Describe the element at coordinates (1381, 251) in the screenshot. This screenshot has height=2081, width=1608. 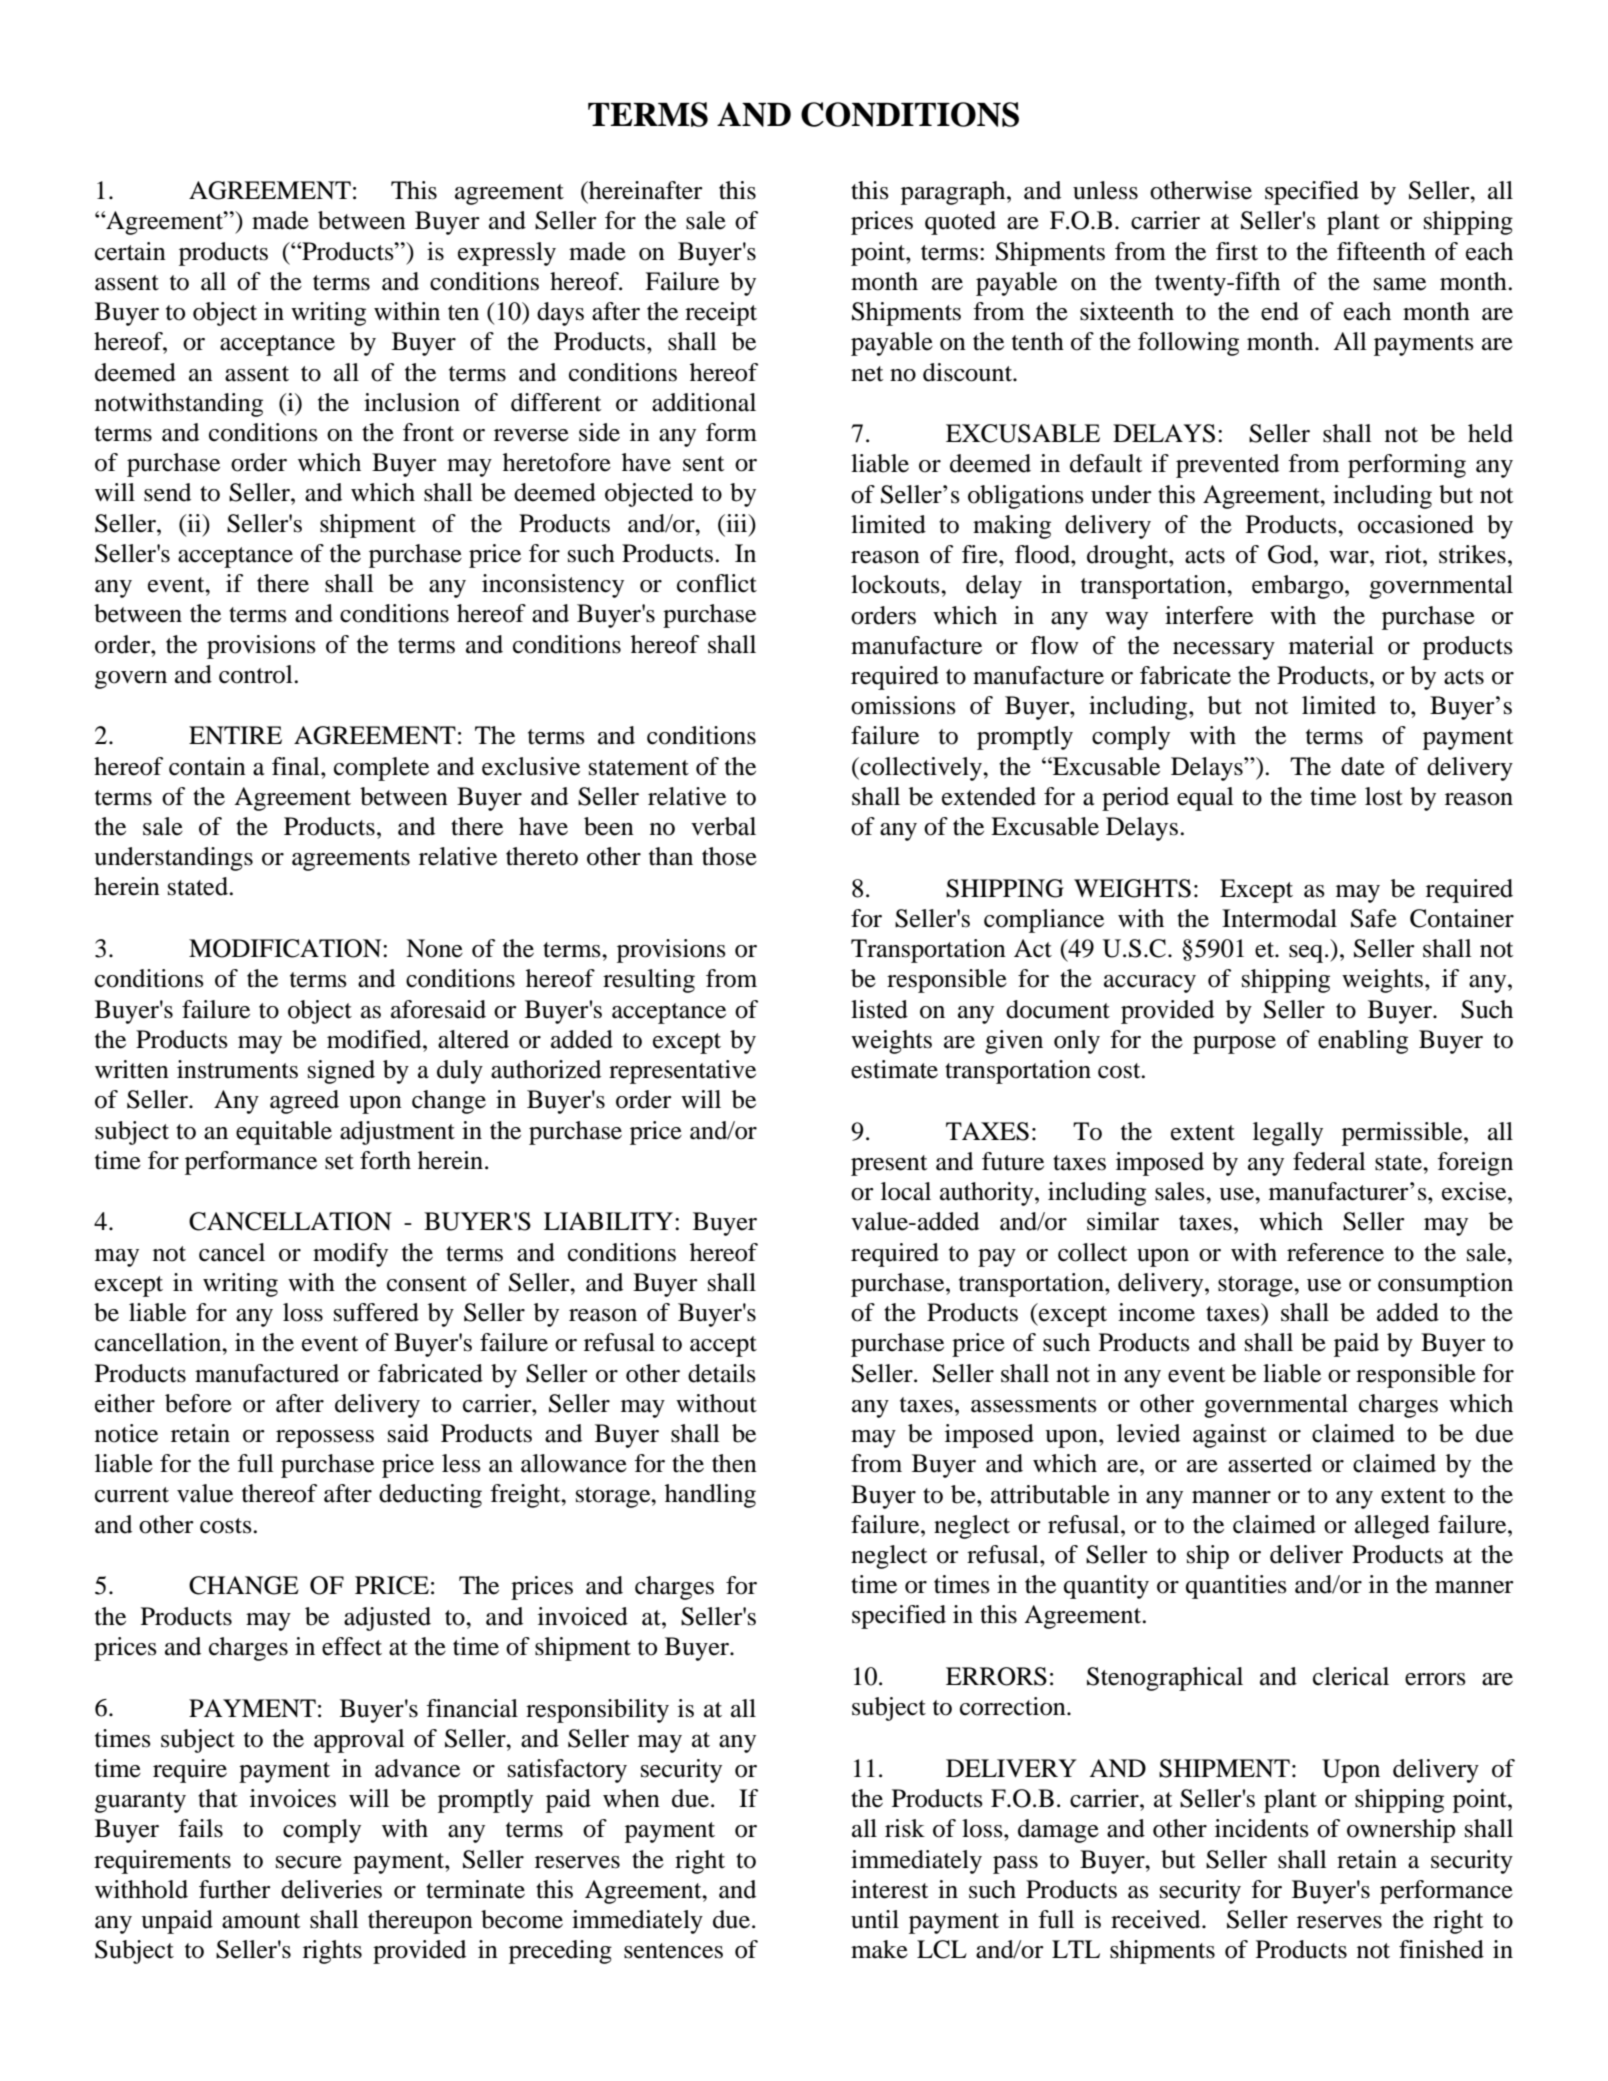
I see `fifteenth` at that location.
